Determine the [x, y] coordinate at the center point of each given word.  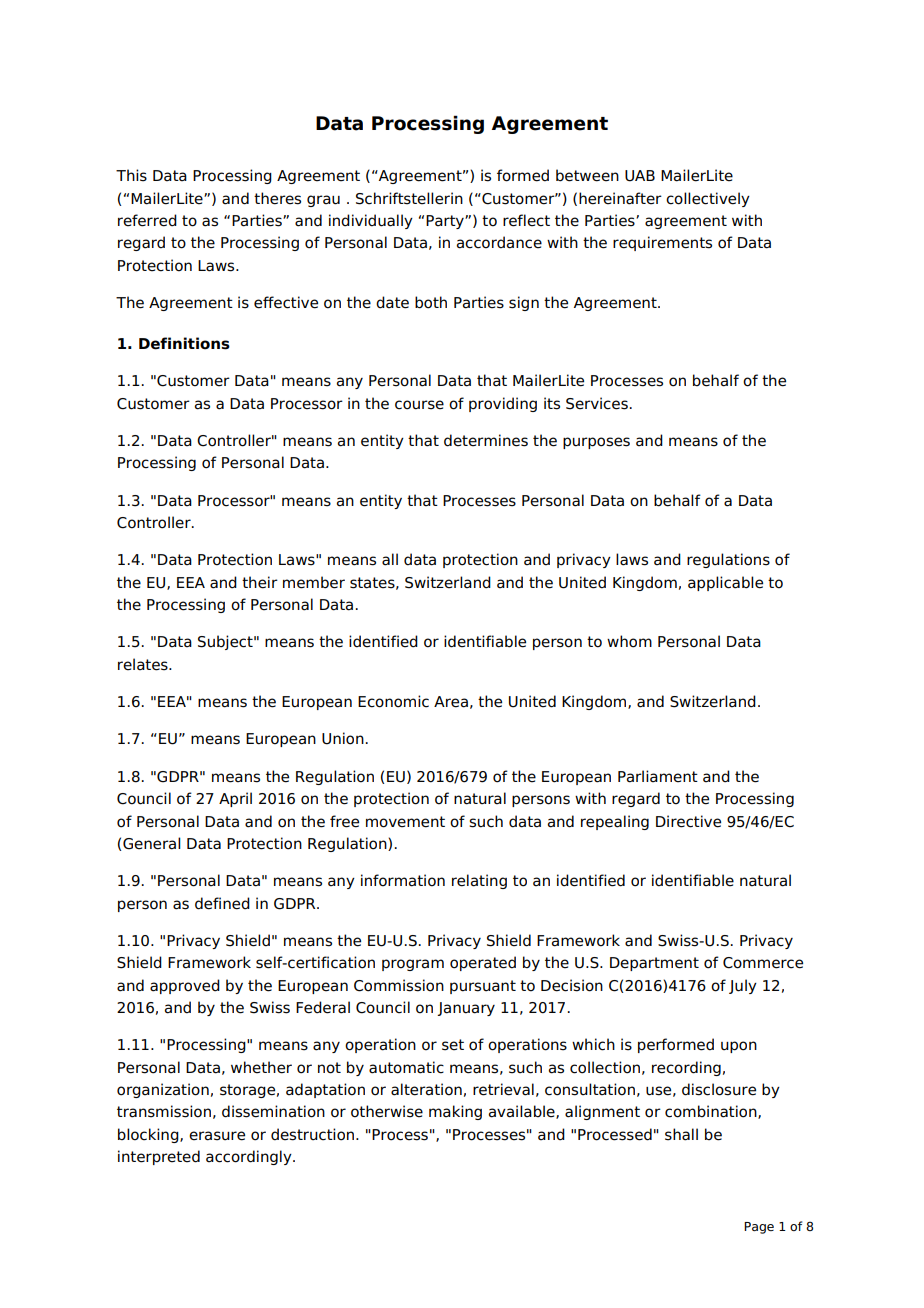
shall [681, 1134]
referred [147, 220]
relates [144, 664]
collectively [708, 199]
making [455, 1112]
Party [446, 222]
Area [451, 702]
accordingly [250, 1157]
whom [629, 641]
